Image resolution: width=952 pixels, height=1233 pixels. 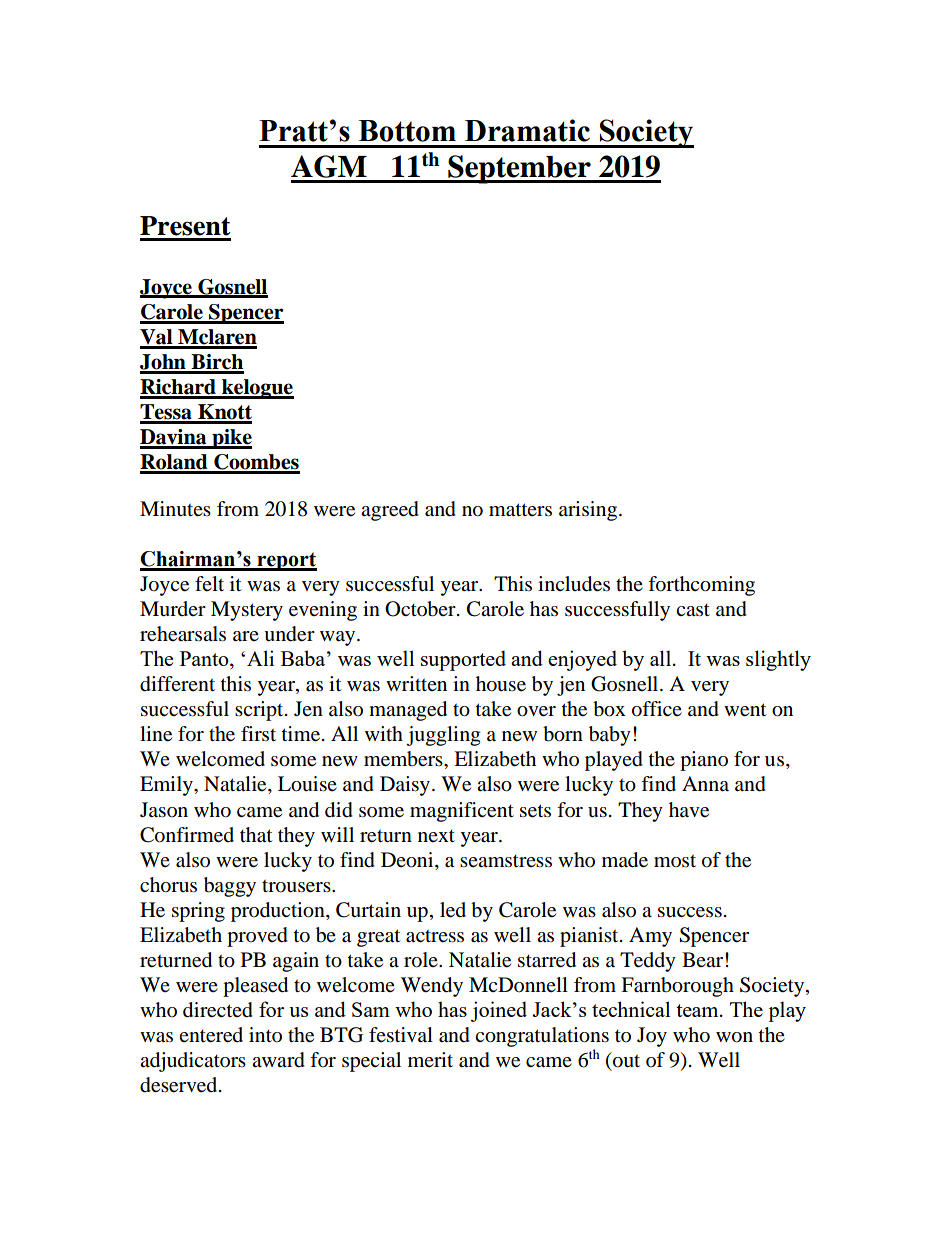 What do you see at coordinates (231, 439) in the page?
I see `pike` at bounding box center [231, 439].
